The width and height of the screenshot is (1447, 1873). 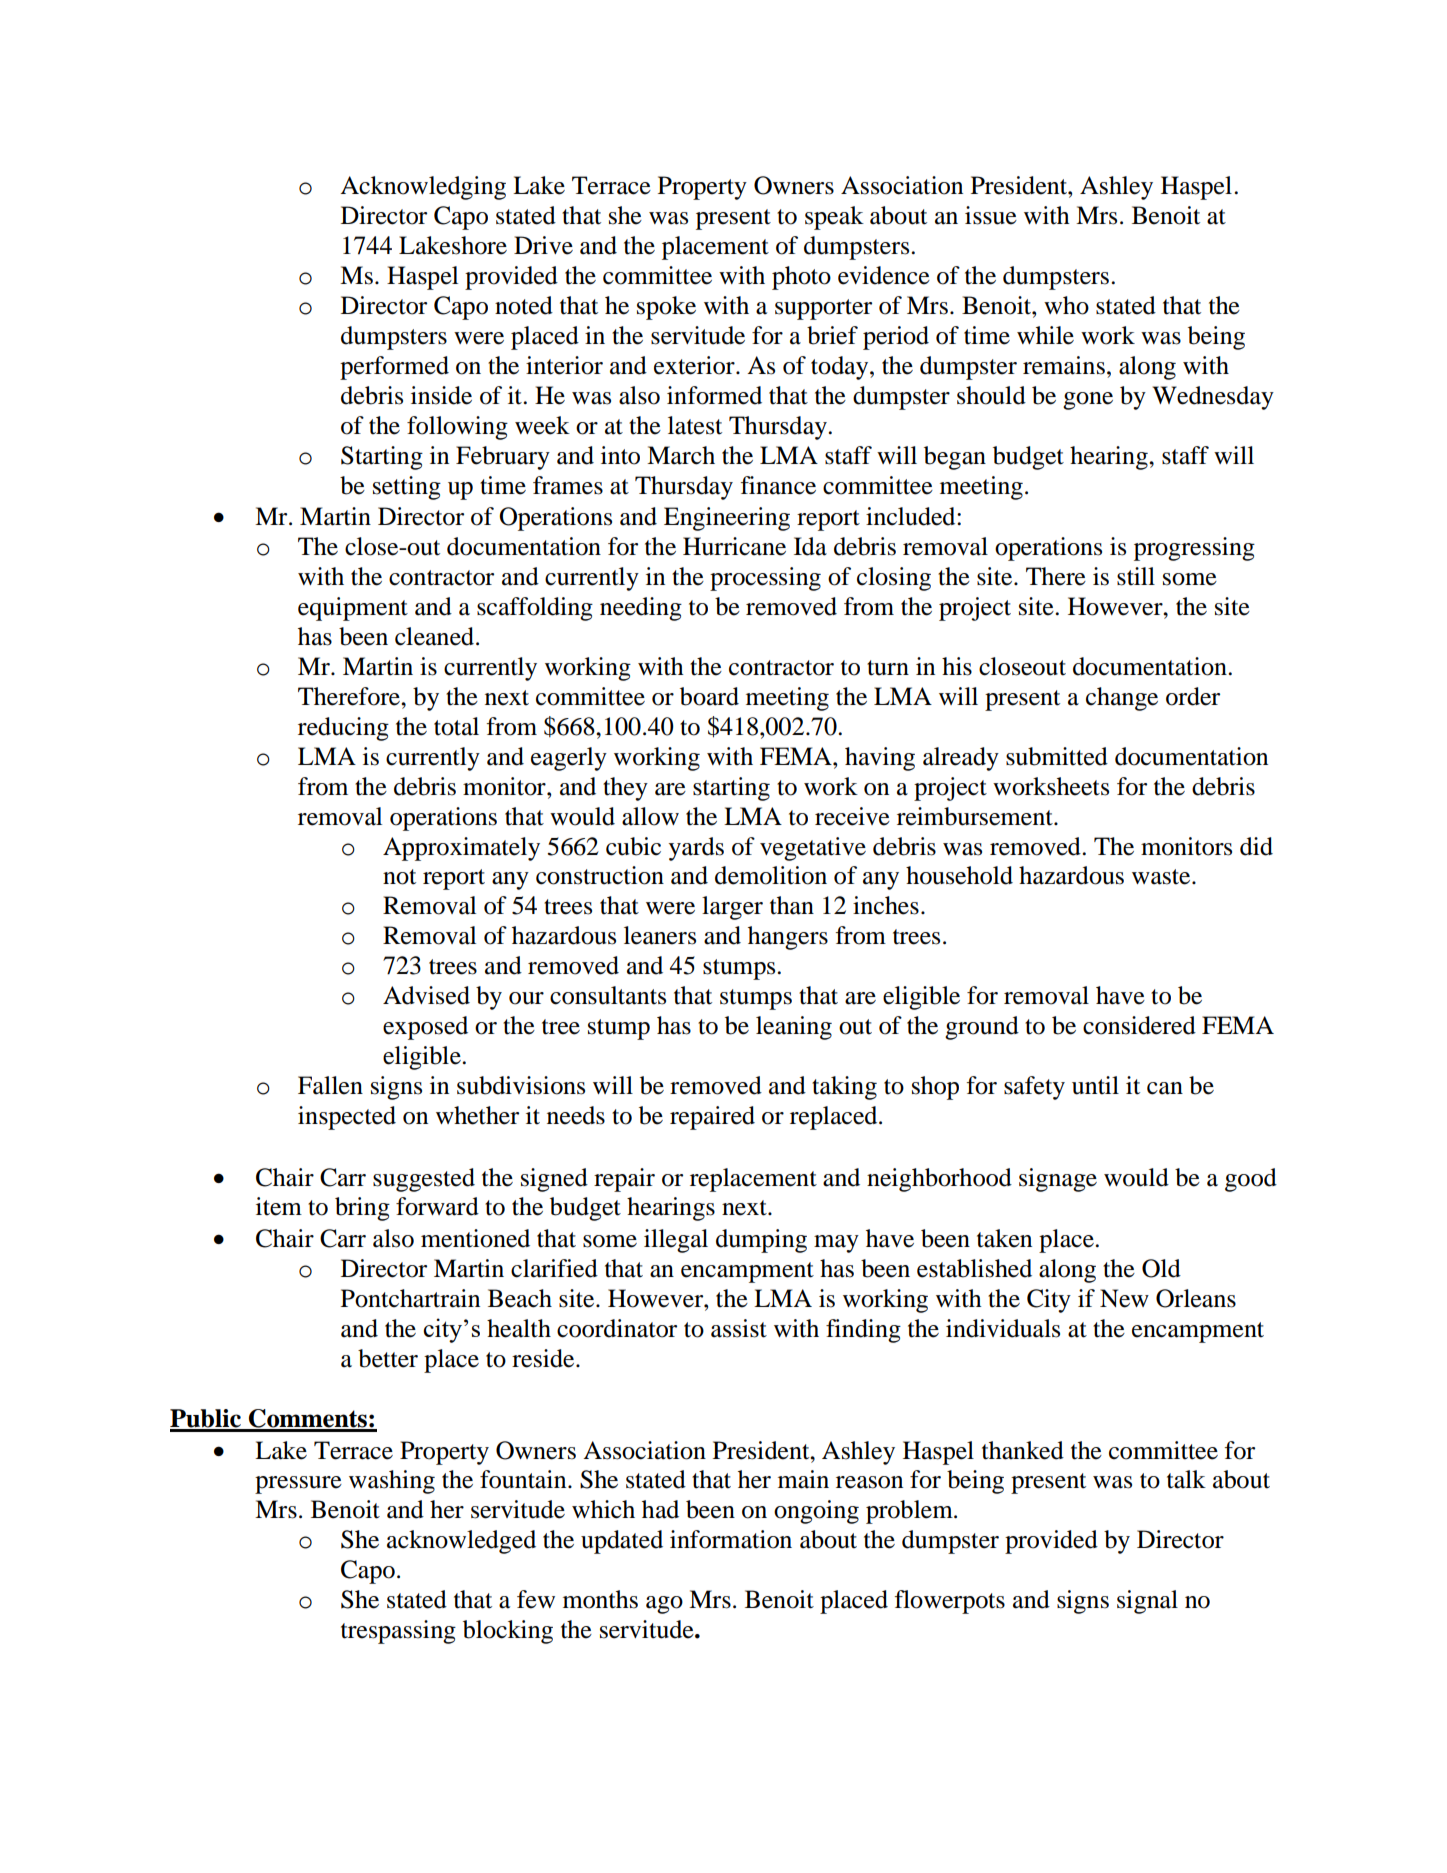 What do you see at coordinates (1147, 1602) in the screenshot?
I see `signal` at bounding box center [1147, 1602].
